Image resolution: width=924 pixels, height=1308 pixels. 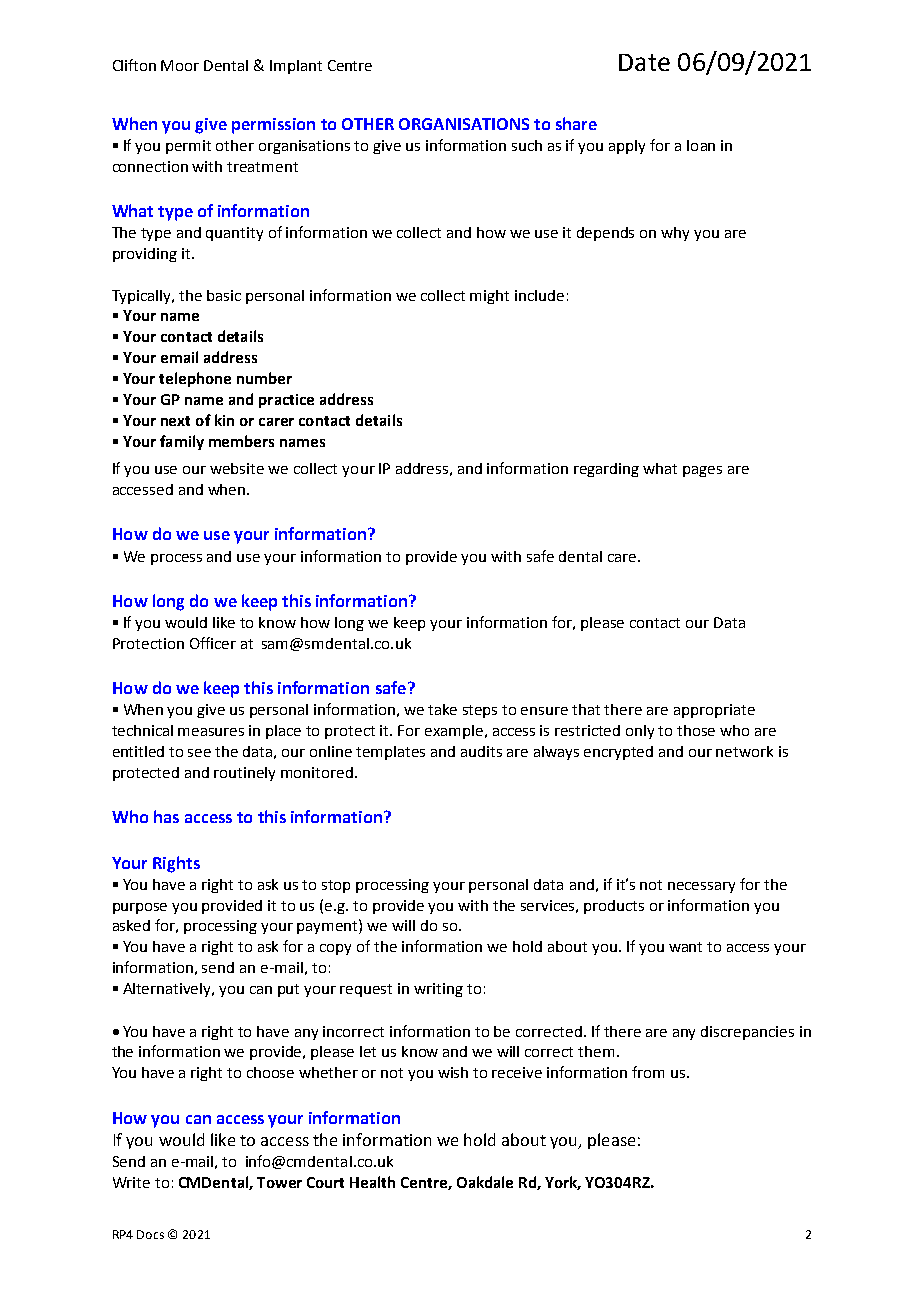 What do you see at coordinates (685, 947) in the image?
I see `want` at bounding box center [685, 947].
